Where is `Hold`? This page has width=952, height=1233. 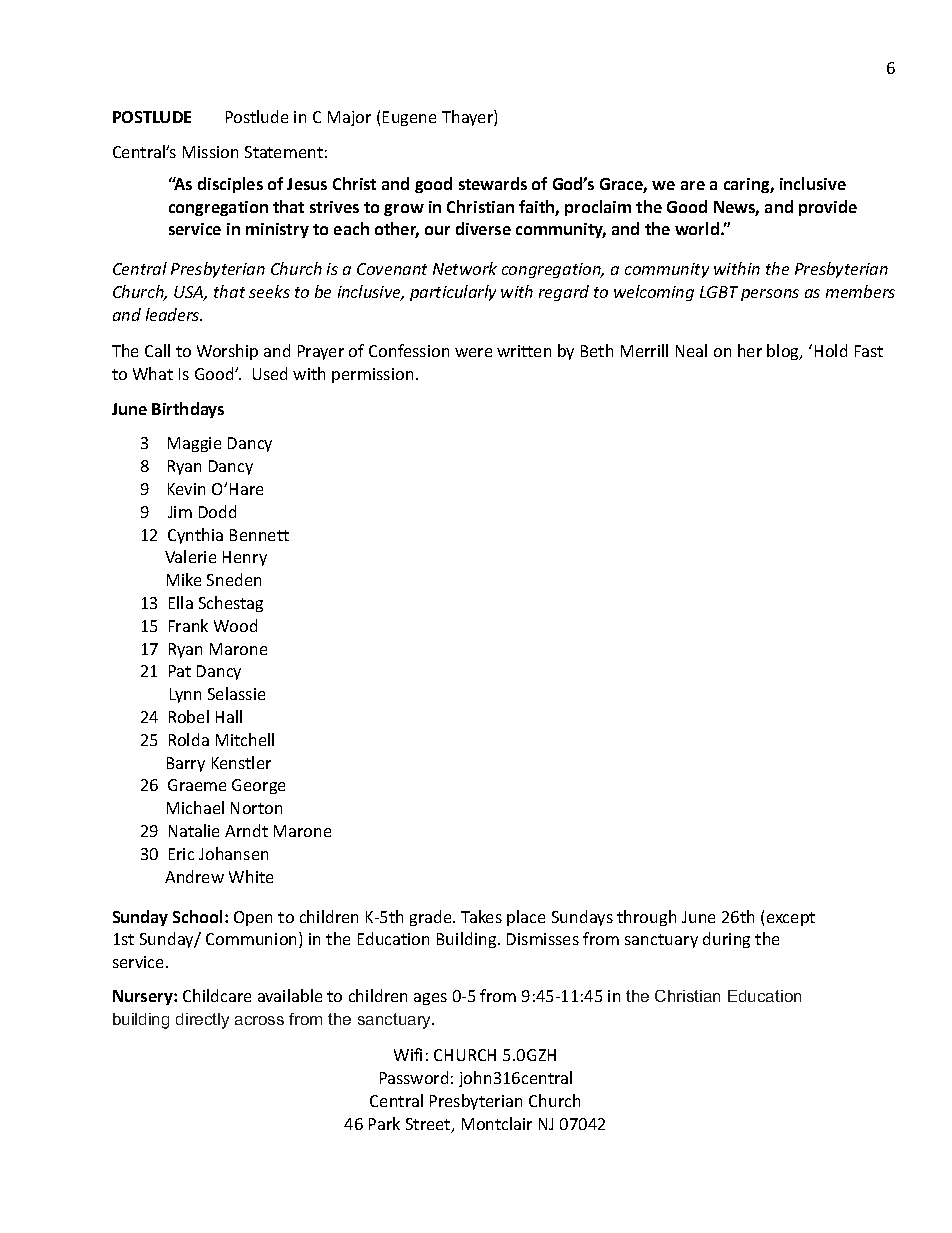 Hold is located at coordinates (831, 350).
